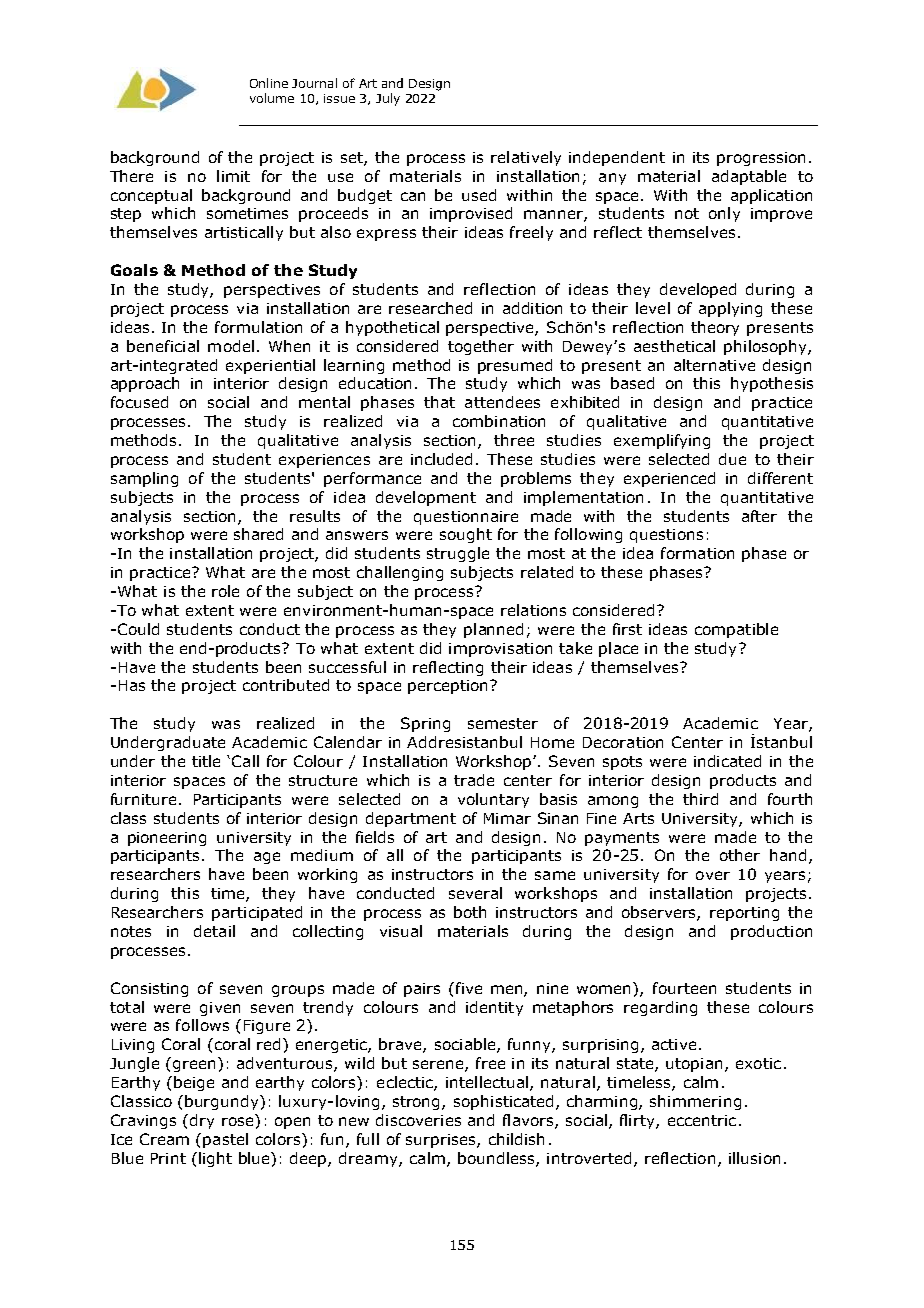 The image size is (924, 1308). I want to click on included, so click(441, 459).
